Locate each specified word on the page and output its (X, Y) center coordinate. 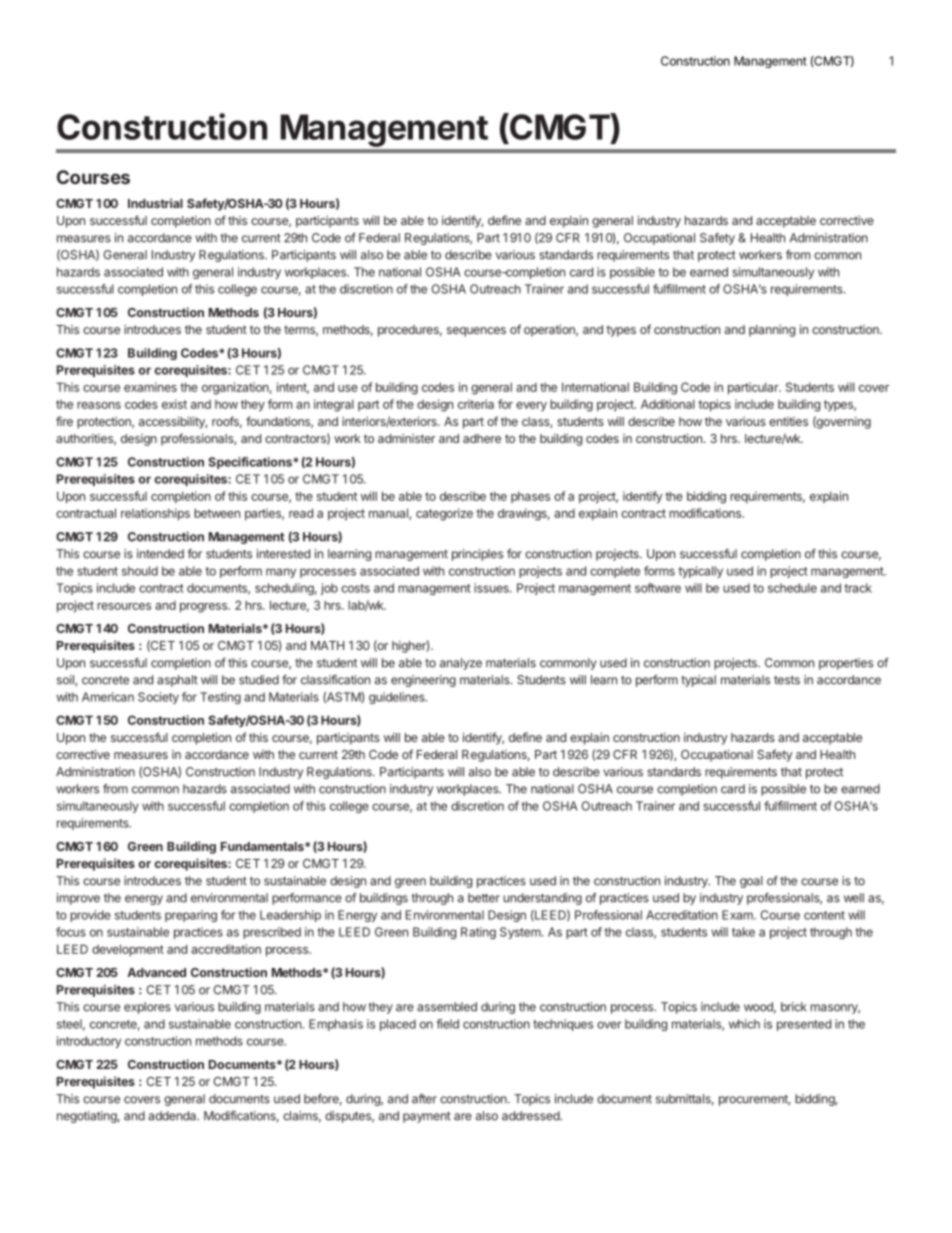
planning (772, 330)
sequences (476, 332)
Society (158, 698)
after (424, 1099)
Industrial (155, 203)
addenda (173, 1116)
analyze (461, 664)
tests (787, 680)
